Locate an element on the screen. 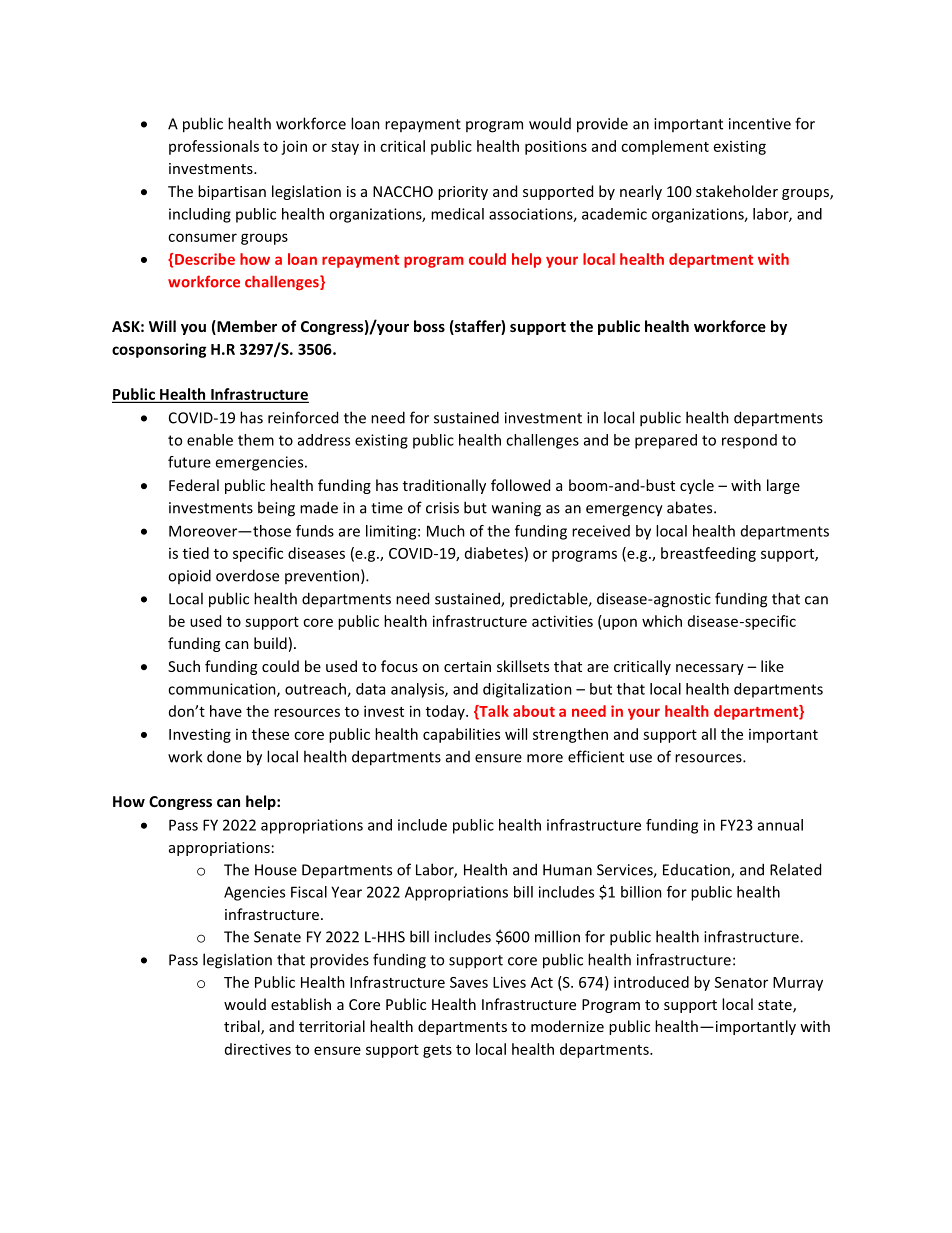 This screenshot has height=1233, width=952. join is located at coordinates (294, 147).
